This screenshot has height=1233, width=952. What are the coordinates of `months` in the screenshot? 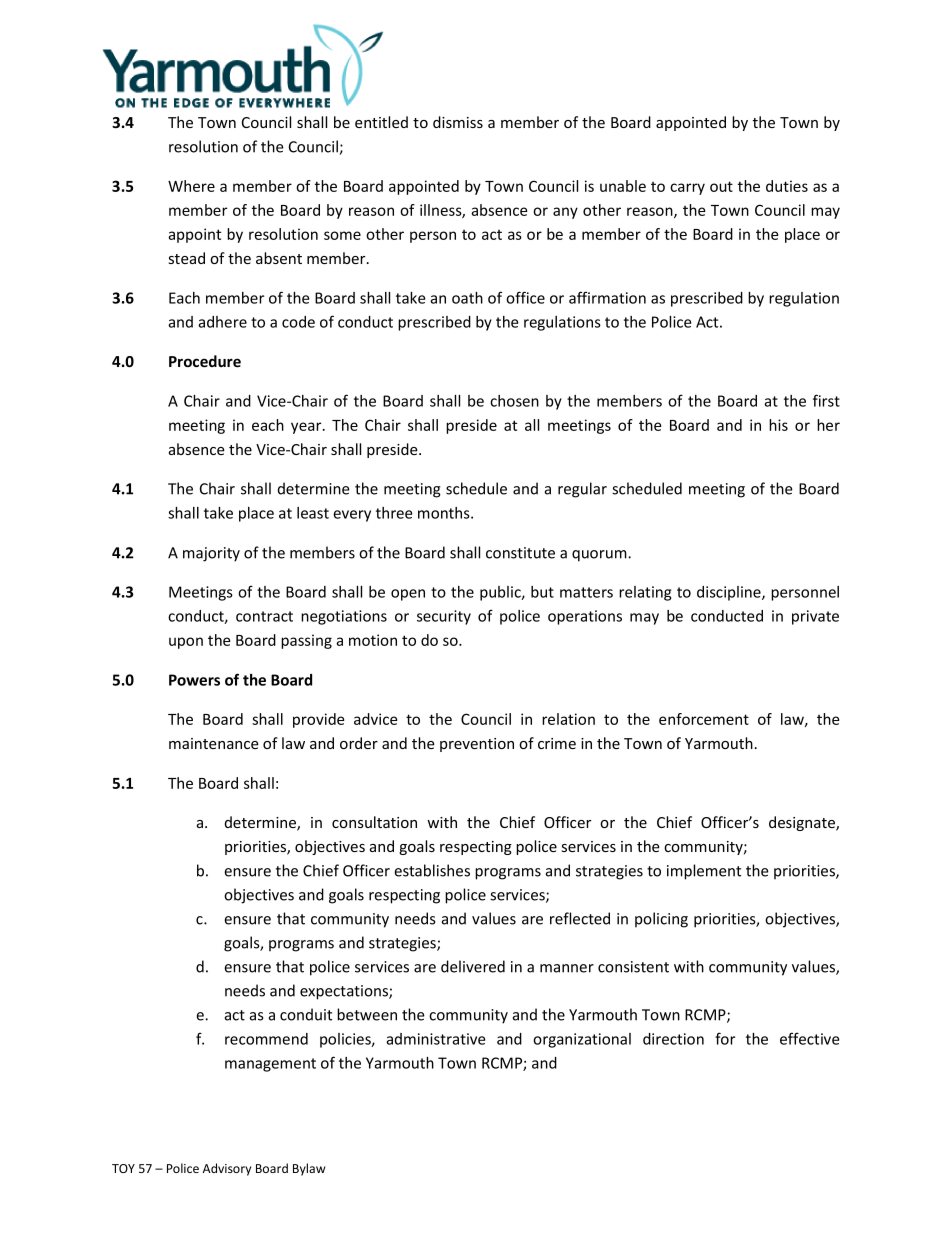 It's located at (445, 513).
